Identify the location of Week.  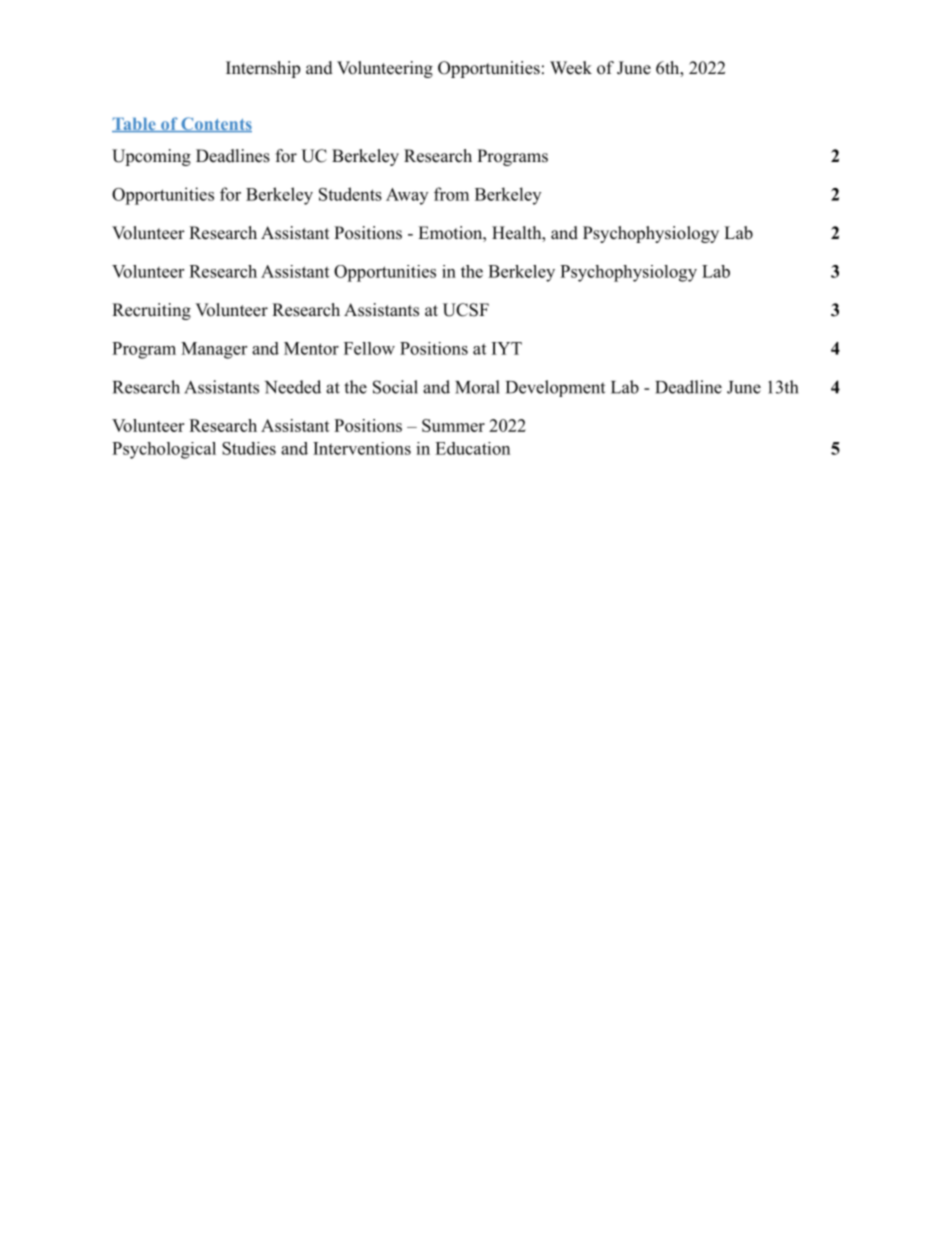
(571, 68).
